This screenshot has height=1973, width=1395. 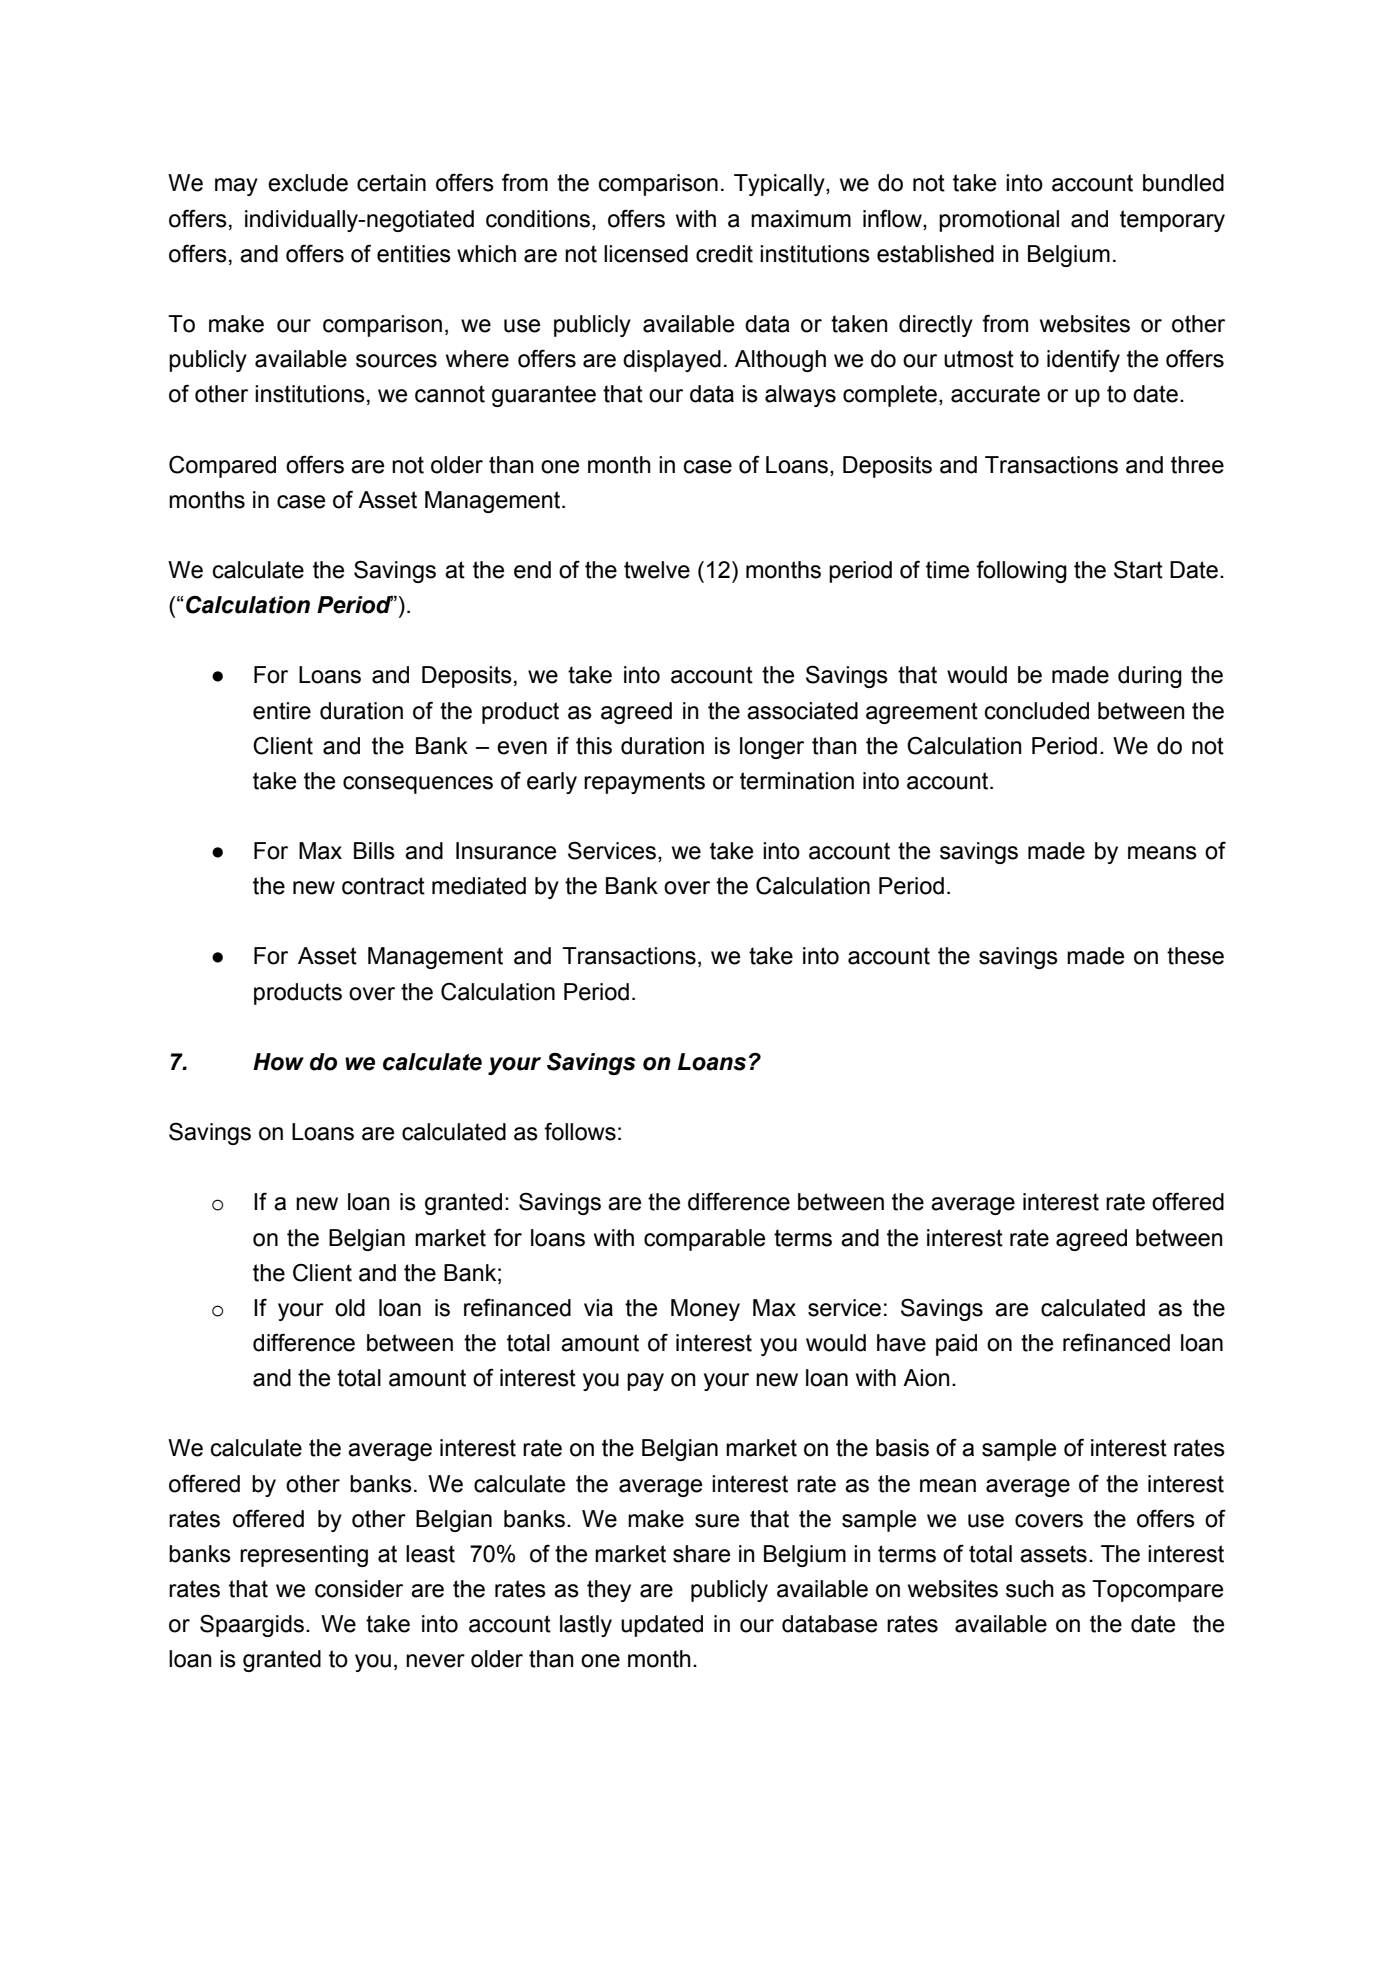 What do you see at coordinates (956, 1345) in the screenshot?
I see `paid` at bounding box center [956, 1345].
